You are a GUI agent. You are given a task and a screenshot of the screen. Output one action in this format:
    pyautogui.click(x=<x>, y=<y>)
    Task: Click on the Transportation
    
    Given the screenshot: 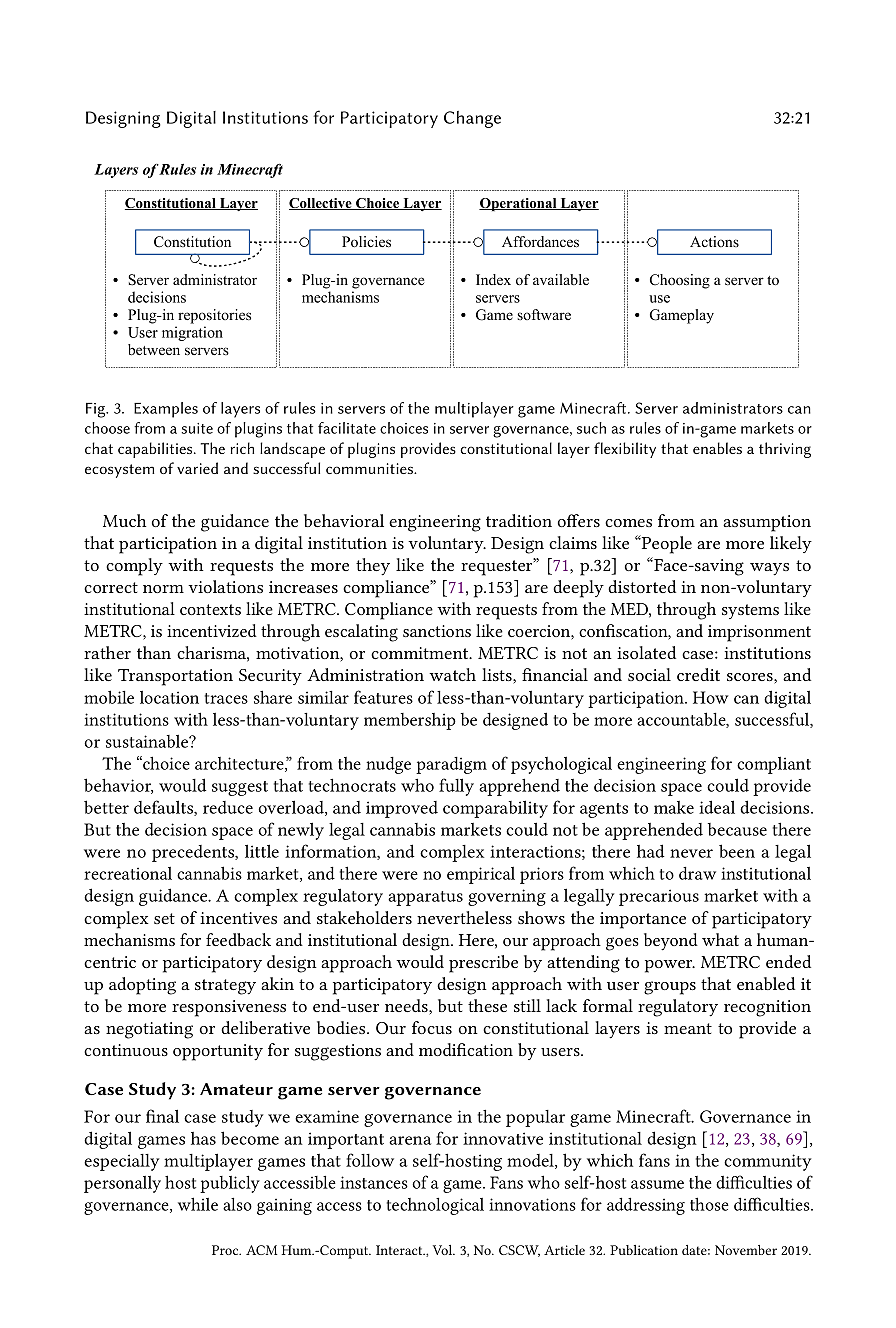 What is the action you would take?
    pyautogui.click(x=175, y=677)
